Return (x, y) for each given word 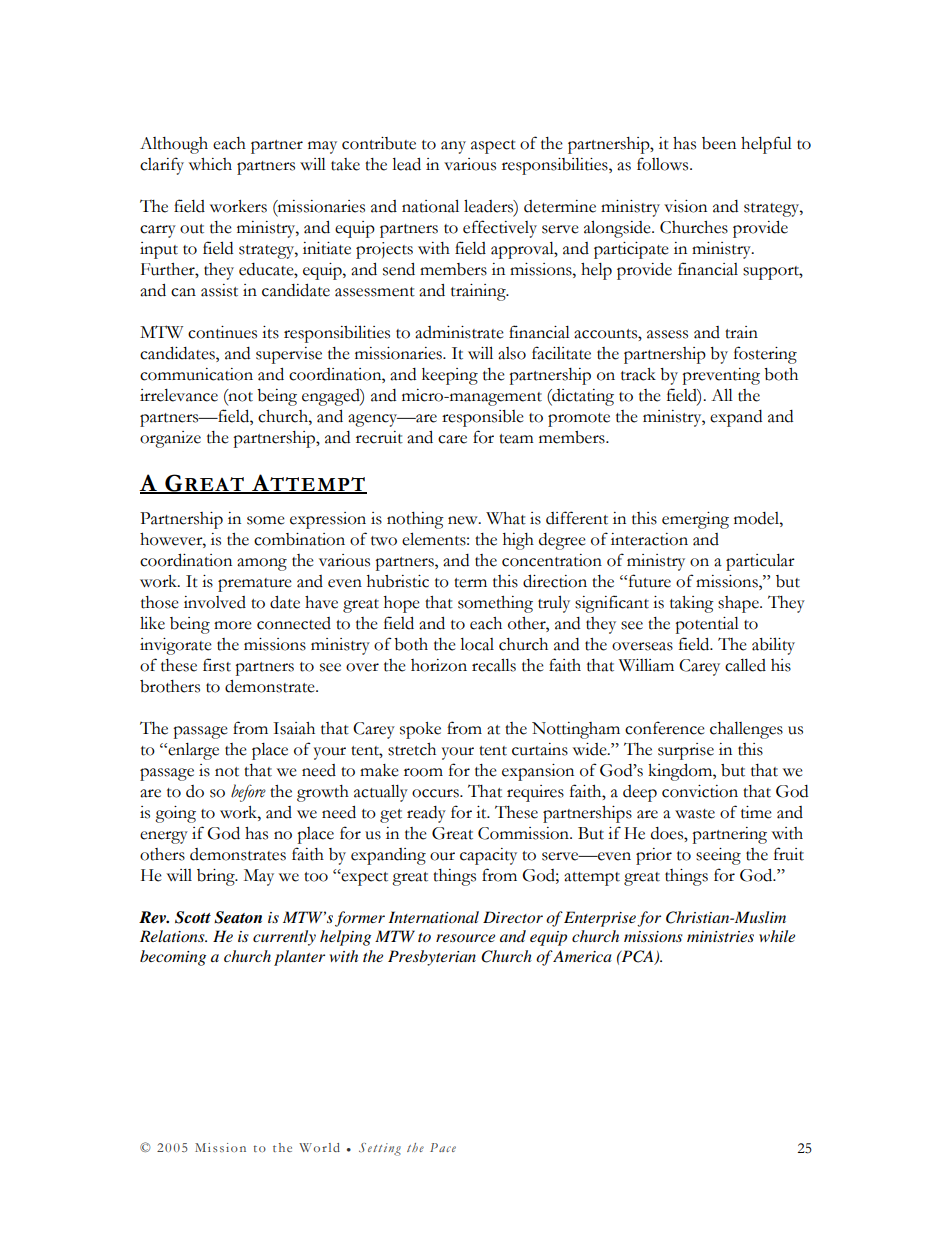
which (210, 164)
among (262, 564)
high (518, 541)
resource (465, 938)
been (719, 143)
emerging (695, 520)
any (453, 147)
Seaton (238, 917)
